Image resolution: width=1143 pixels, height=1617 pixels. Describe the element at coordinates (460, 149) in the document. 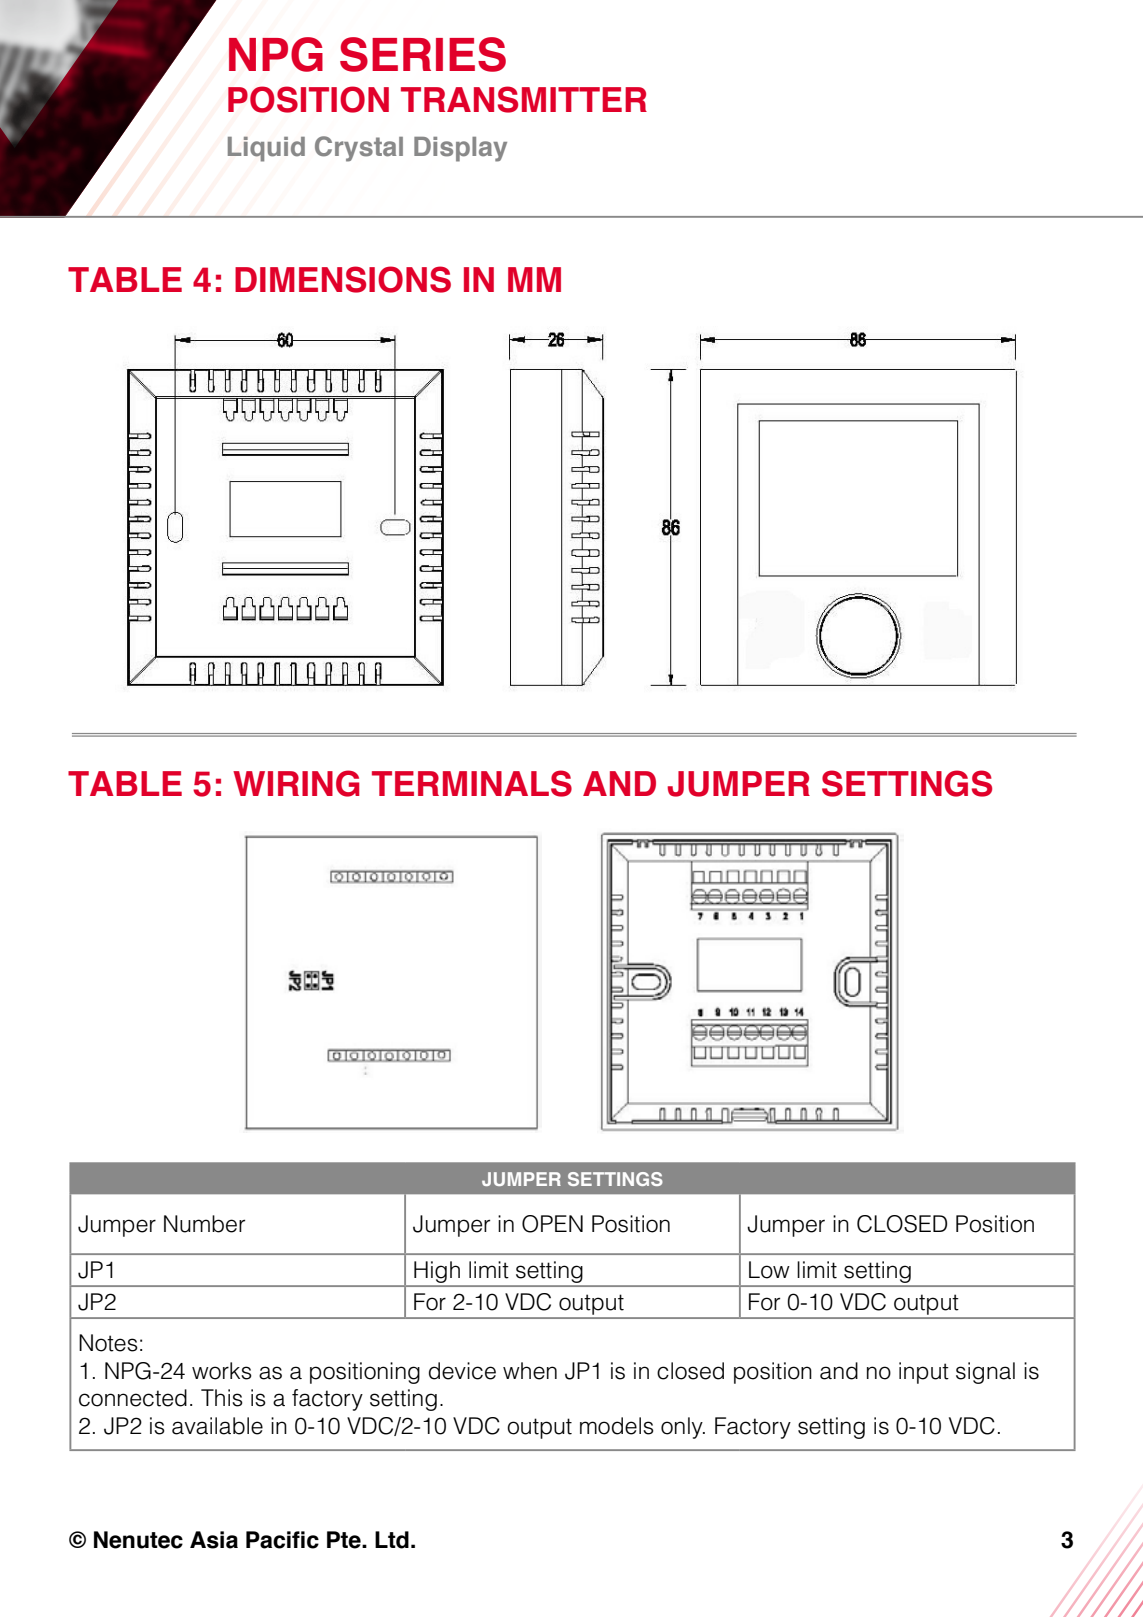

I see `Display` at that location.
